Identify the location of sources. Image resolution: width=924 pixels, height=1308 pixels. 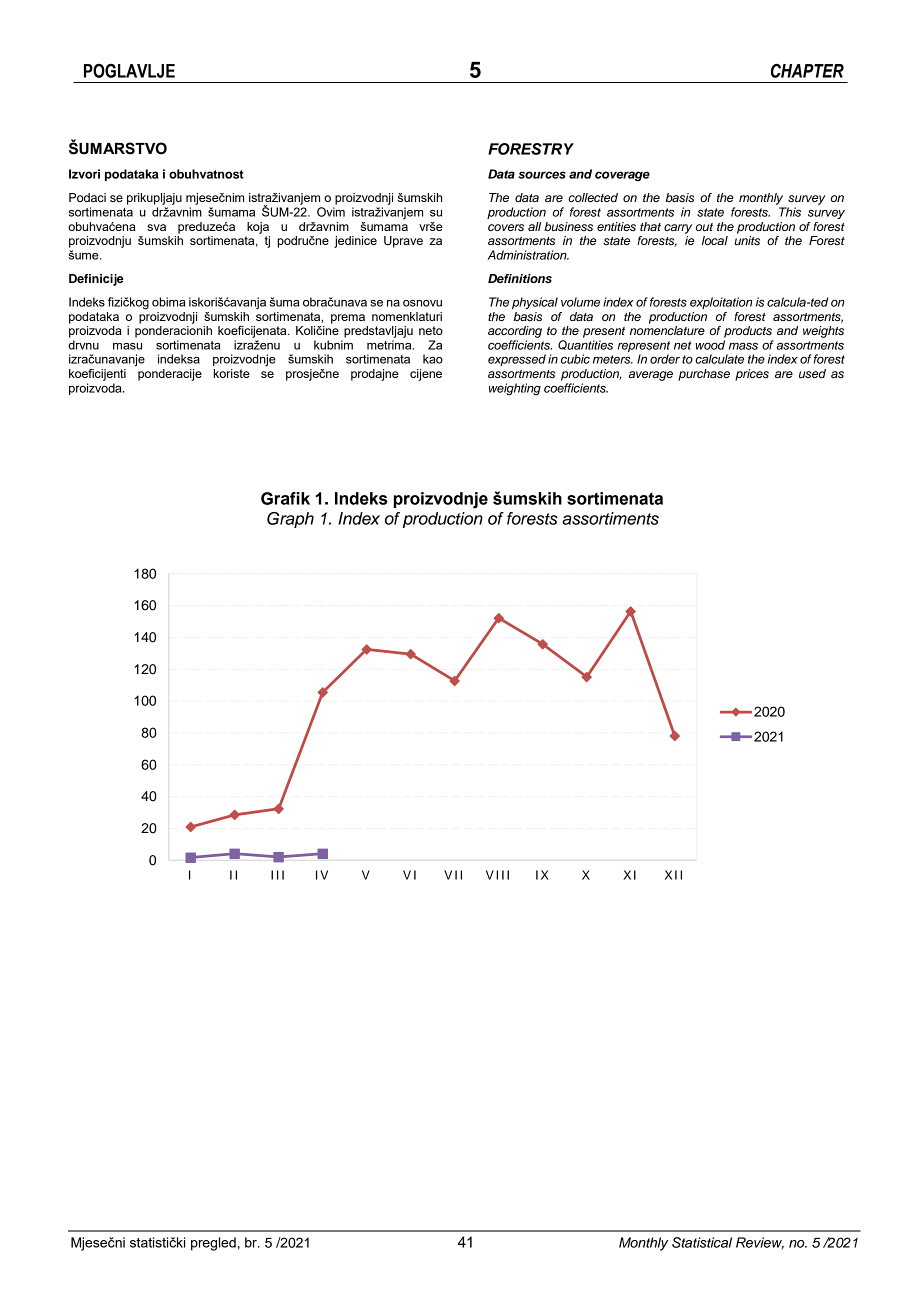
(542, 175).
